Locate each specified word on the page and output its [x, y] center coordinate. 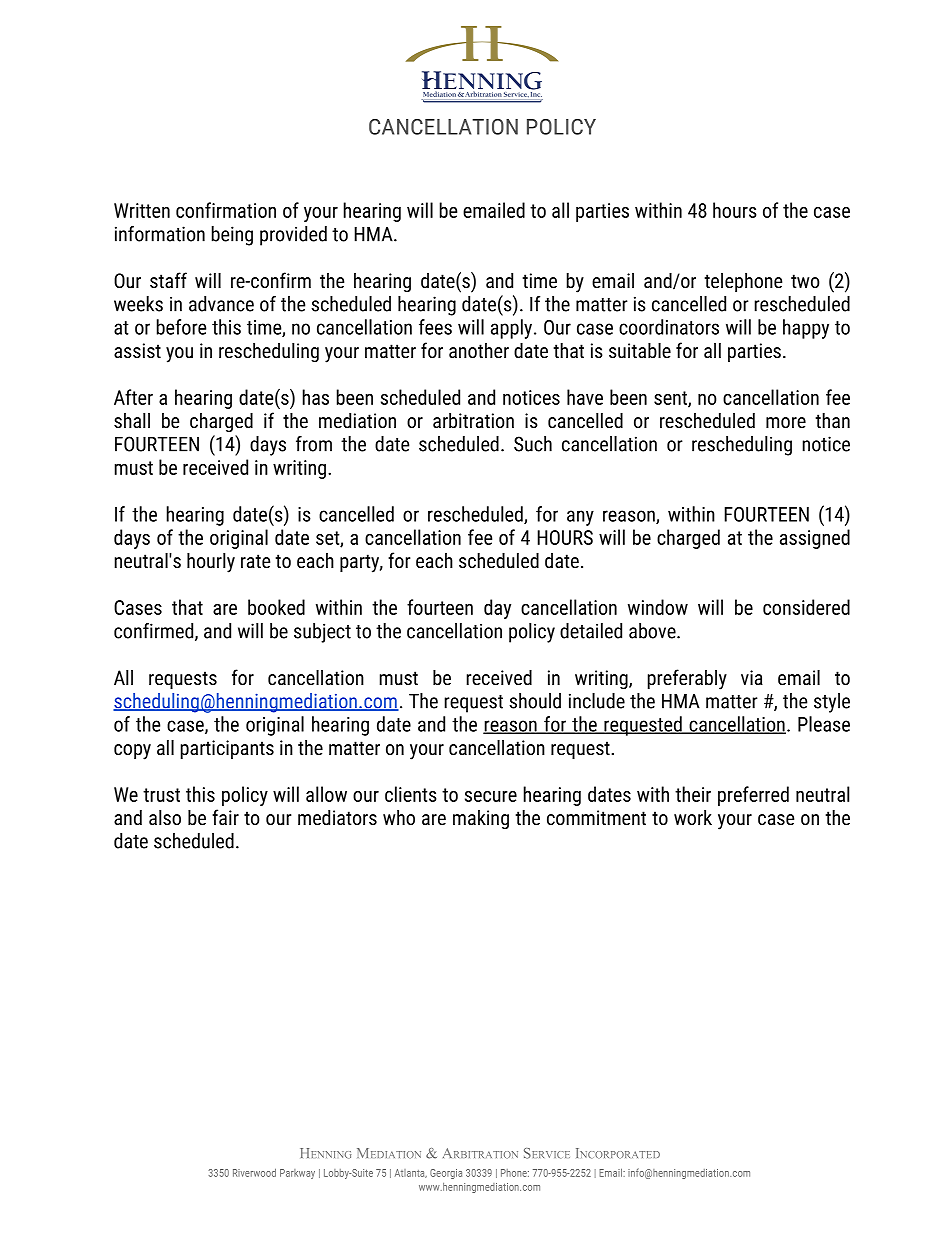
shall [132, 420]
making [481, 819]
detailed [591, 631]
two [805, 281]
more [786, 422]
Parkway [297, 1174]
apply [513, 329]
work [693, 817]
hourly [211, 563]
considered [806, 607]
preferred [753, 796]
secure [491, 796]
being [232, 236]
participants [227, 749]
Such [533, 444]
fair [225, 817]
